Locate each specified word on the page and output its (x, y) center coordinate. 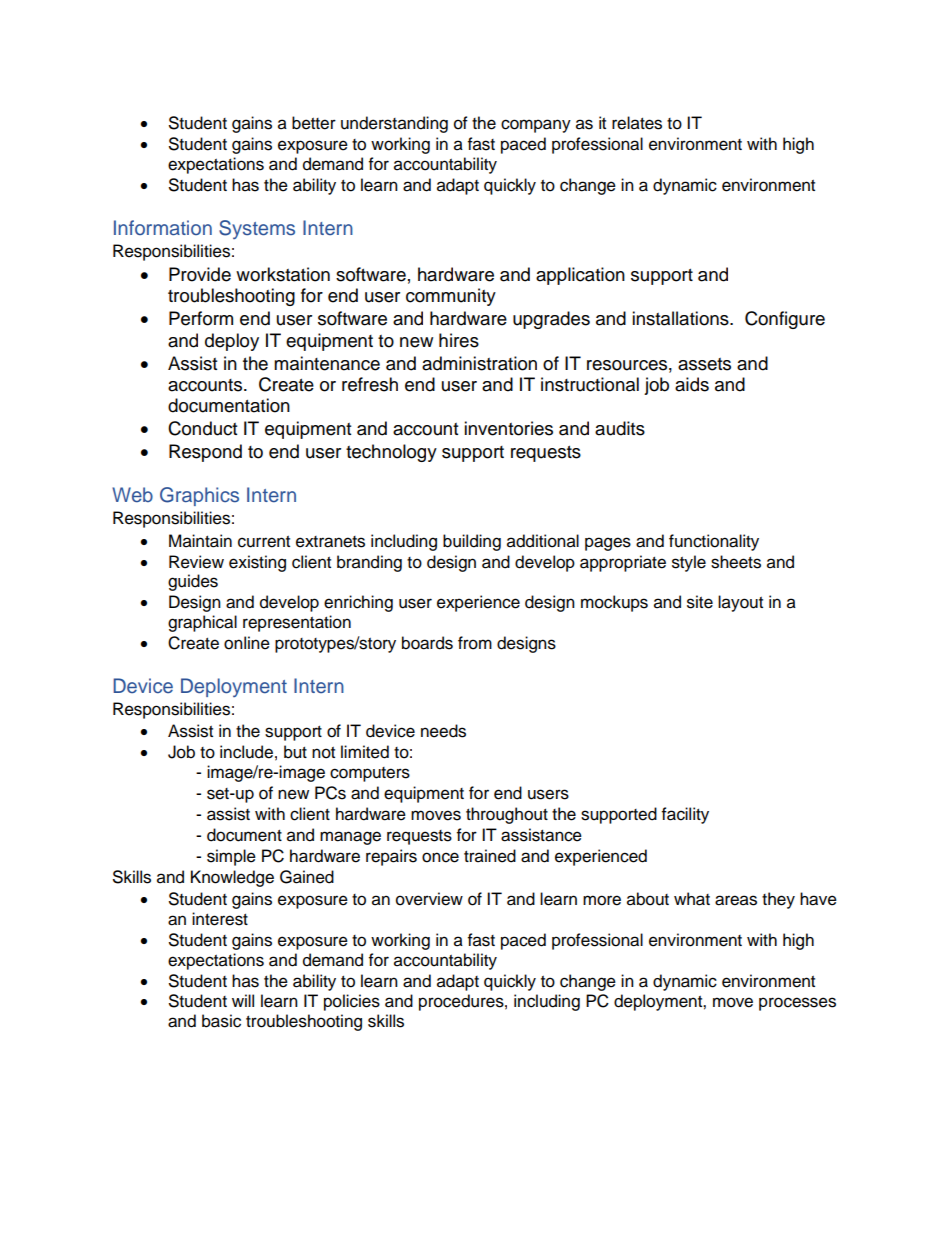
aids (692, 384)
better (314, 123)
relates (637, 123)
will (243, 1000)
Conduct (202, 428)
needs (443, 731)
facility (685, 815)
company (536, 126)
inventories (508, 428)
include (246, 752)
